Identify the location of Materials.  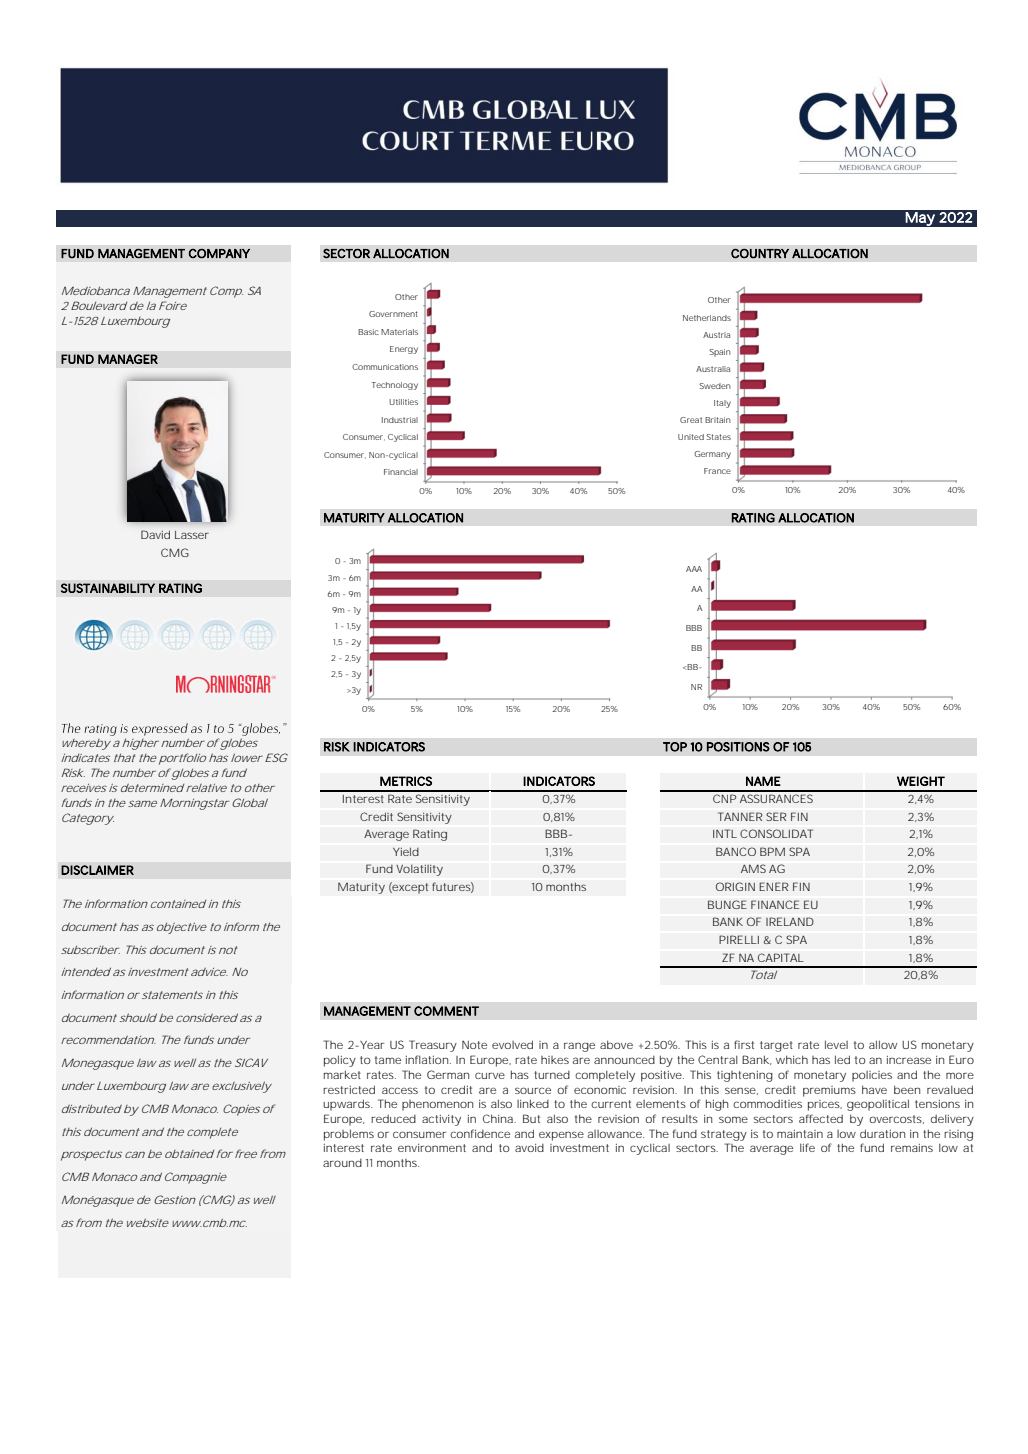
(399, 332).
